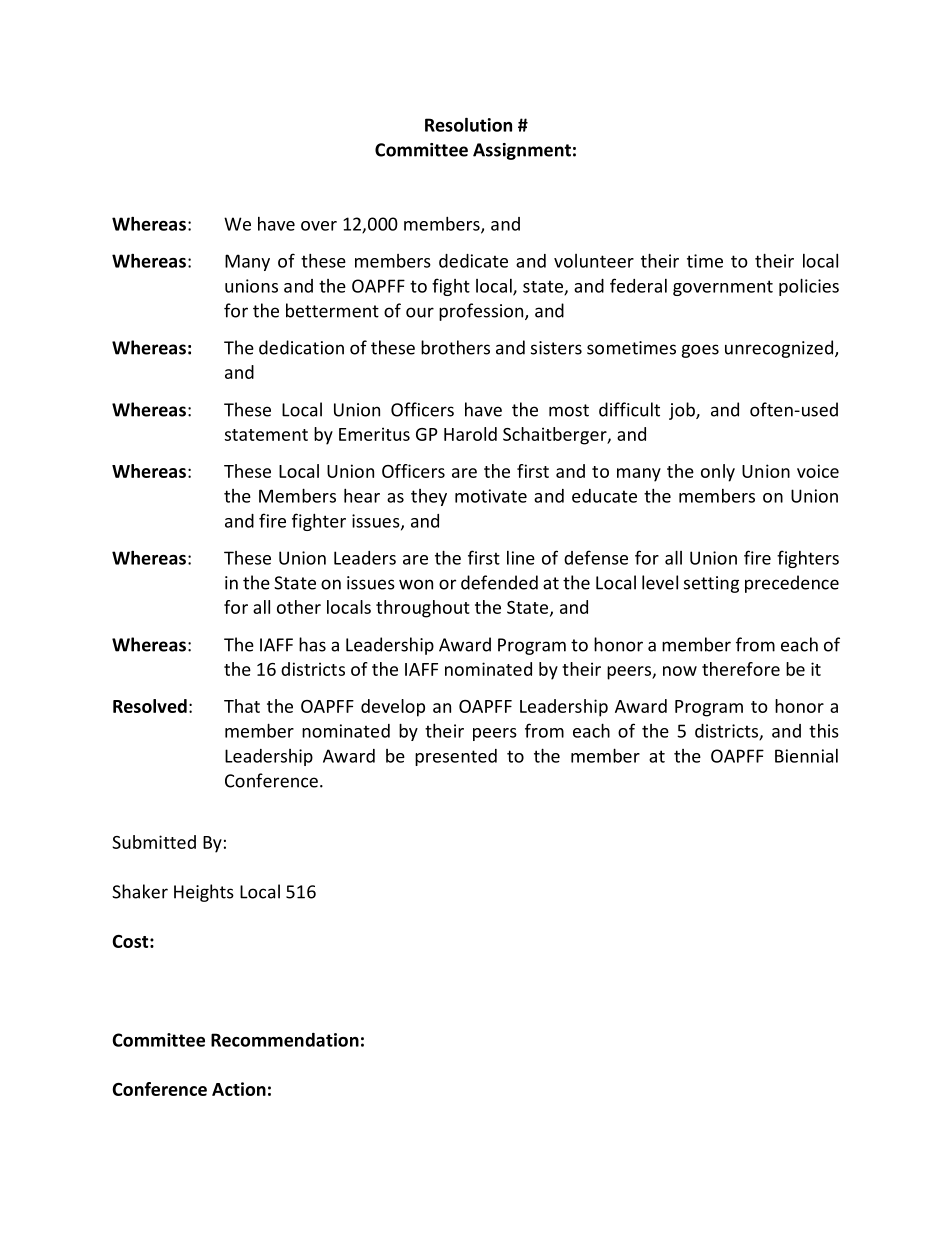 The image size is (952, 1233). I want to click on setting, so click(711, 584).
